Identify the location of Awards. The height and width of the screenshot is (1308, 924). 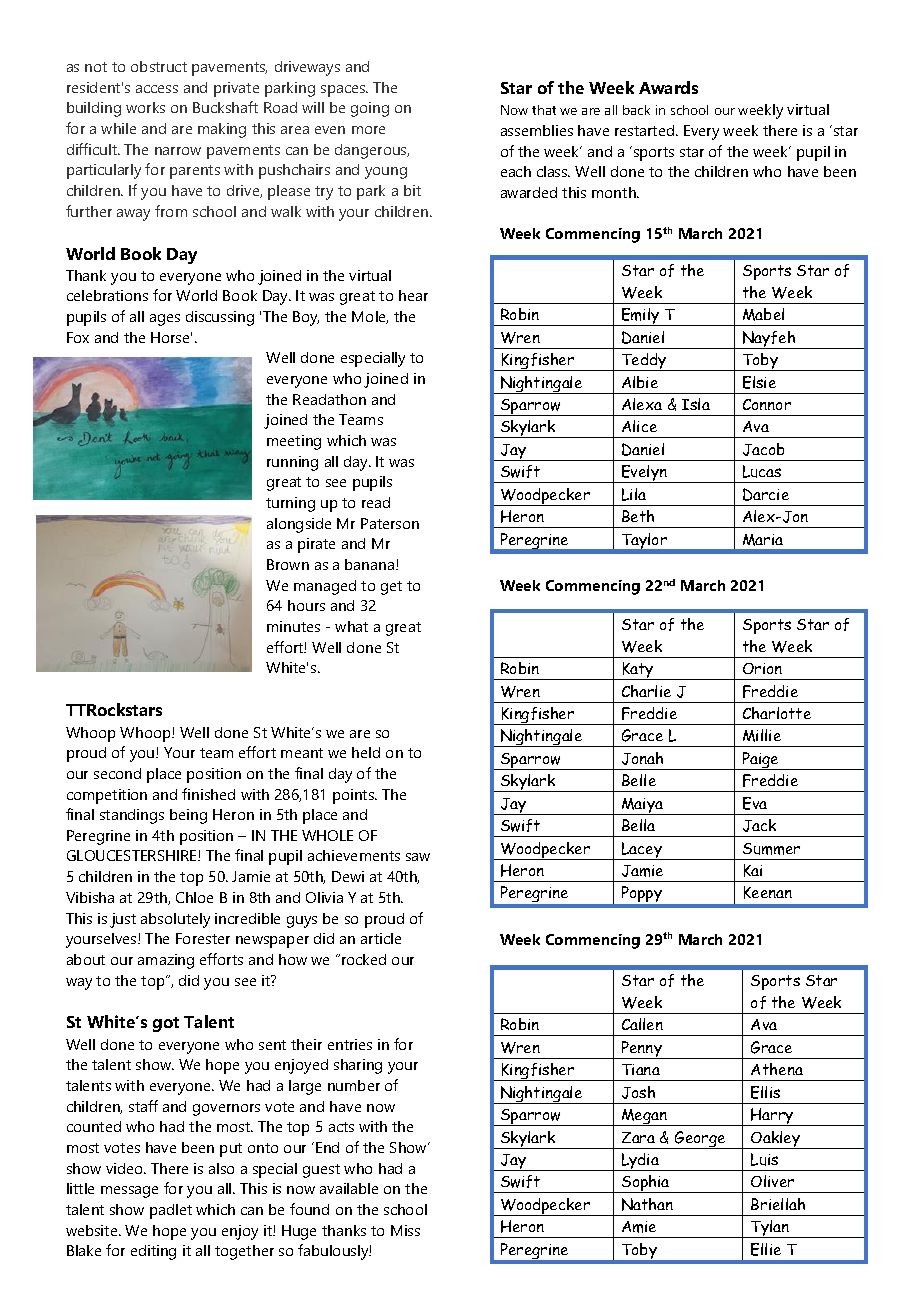
(668, 87).
